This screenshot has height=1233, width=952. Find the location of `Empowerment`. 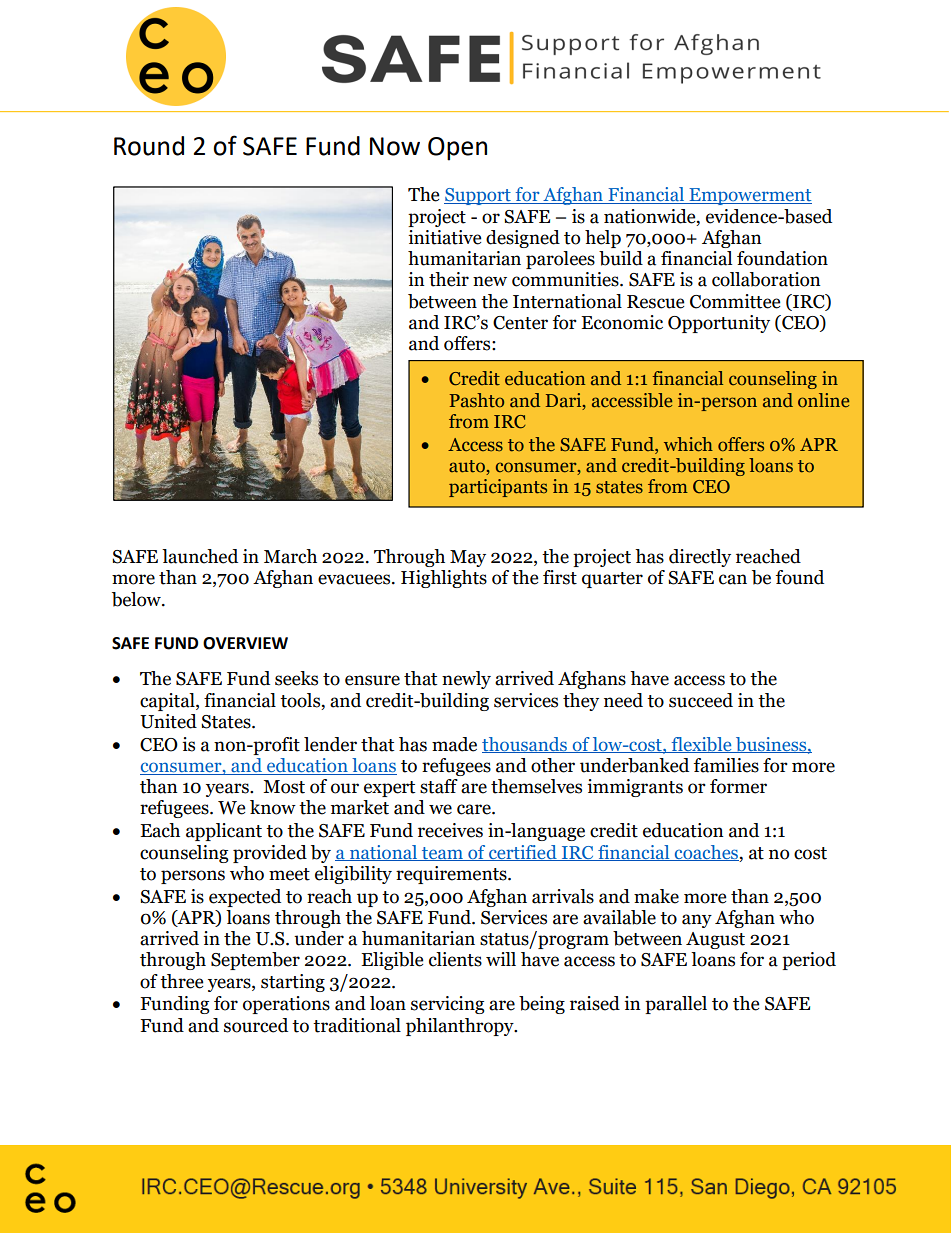

Empowerment is located at coordinates (749, 196).
